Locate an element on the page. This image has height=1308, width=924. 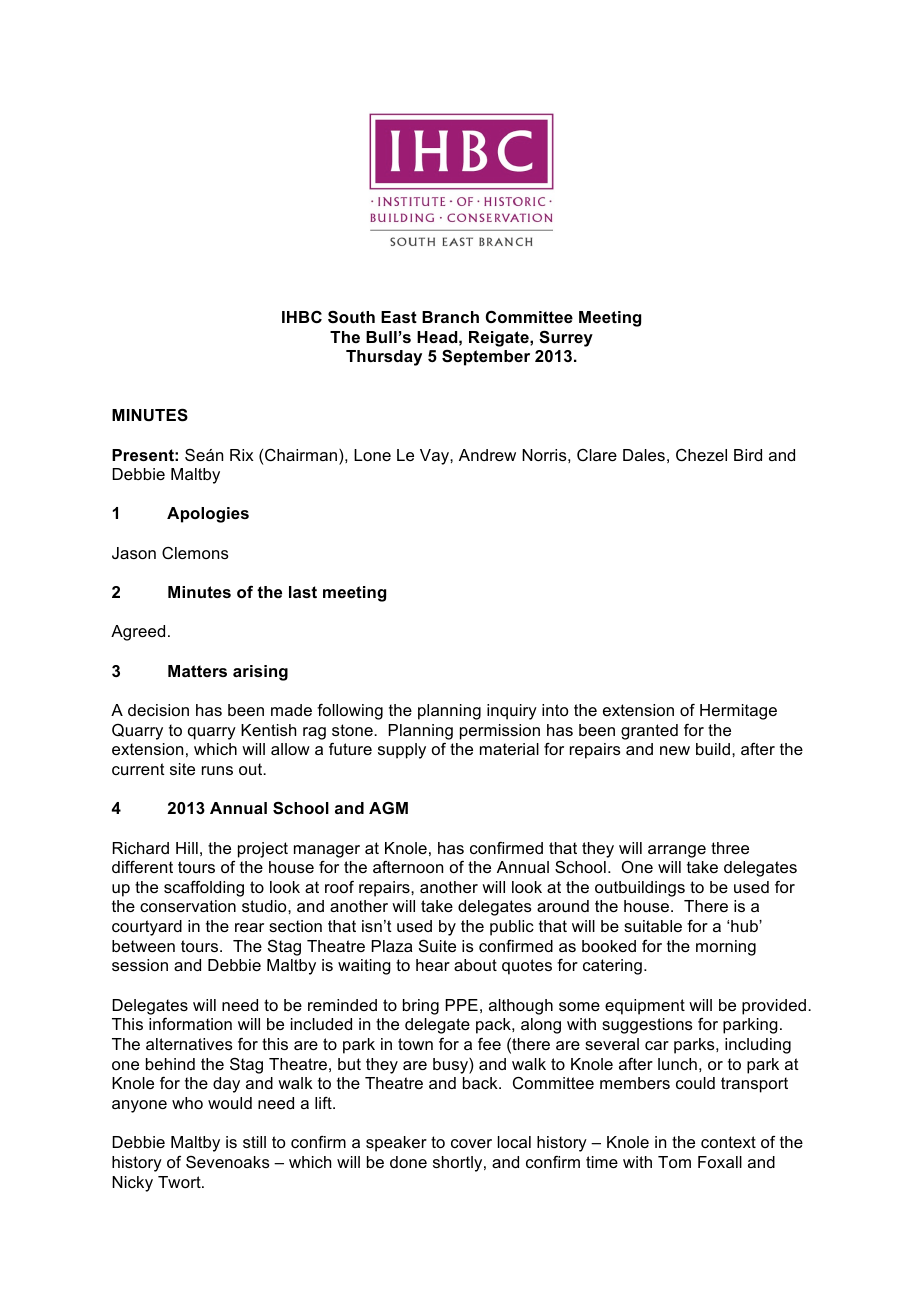
supply is located at coordinates (402, 751).
